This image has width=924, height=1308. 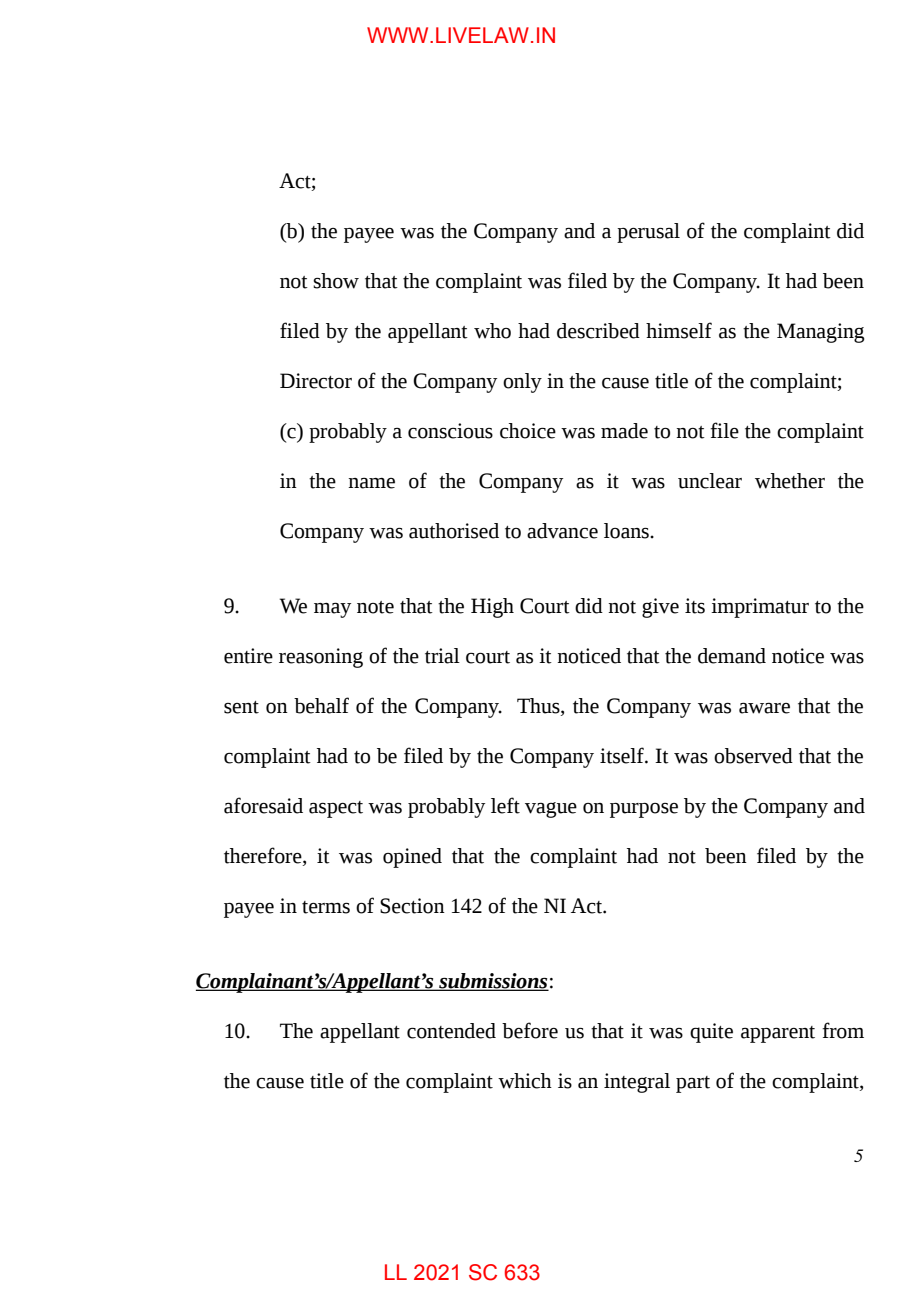 I want to click on vague, so click(x=551, y=810).
